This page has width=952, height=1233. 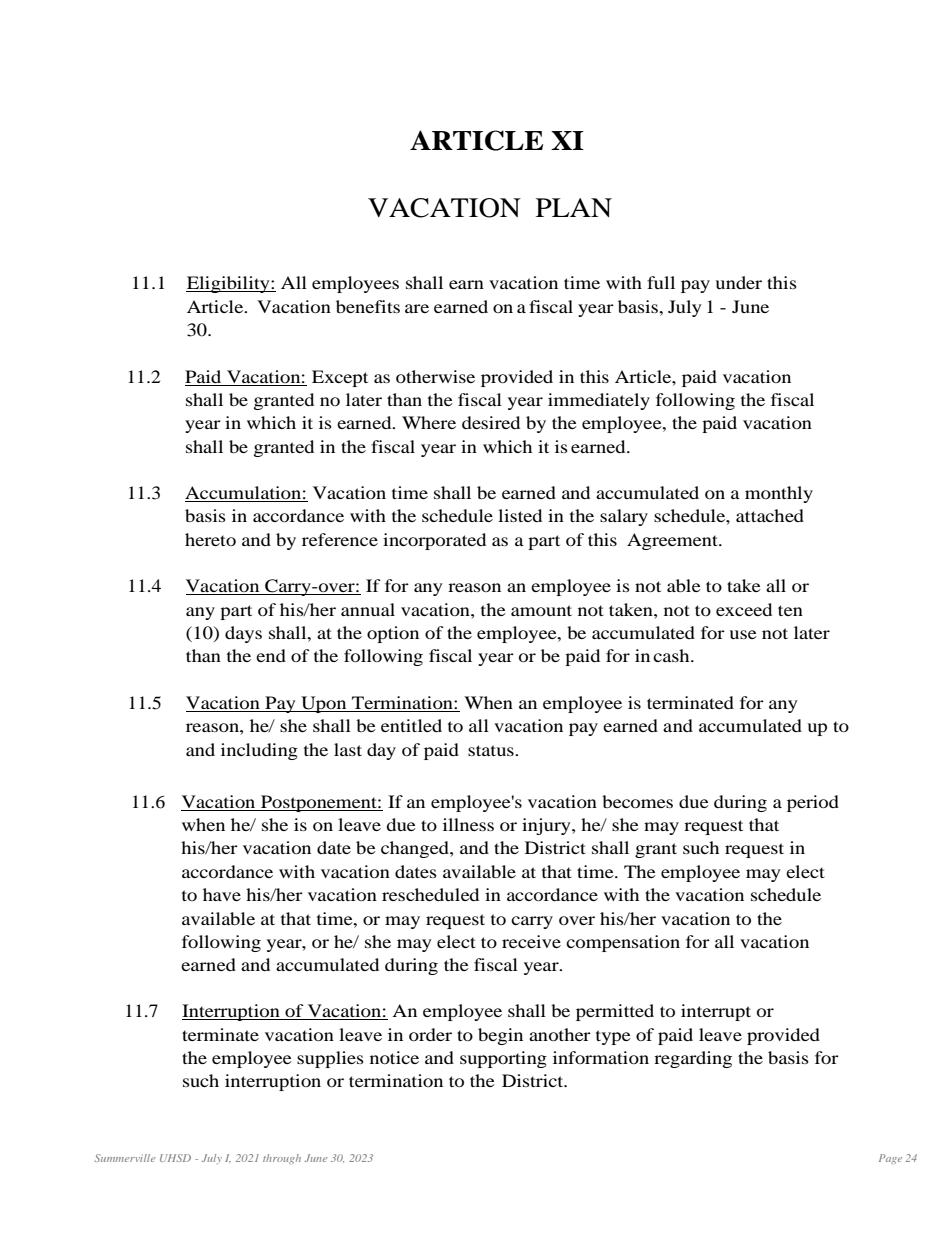 What do you see at coordinates (210, 539) in the page?
I see `hereto` at bounding box center [210, 539].
